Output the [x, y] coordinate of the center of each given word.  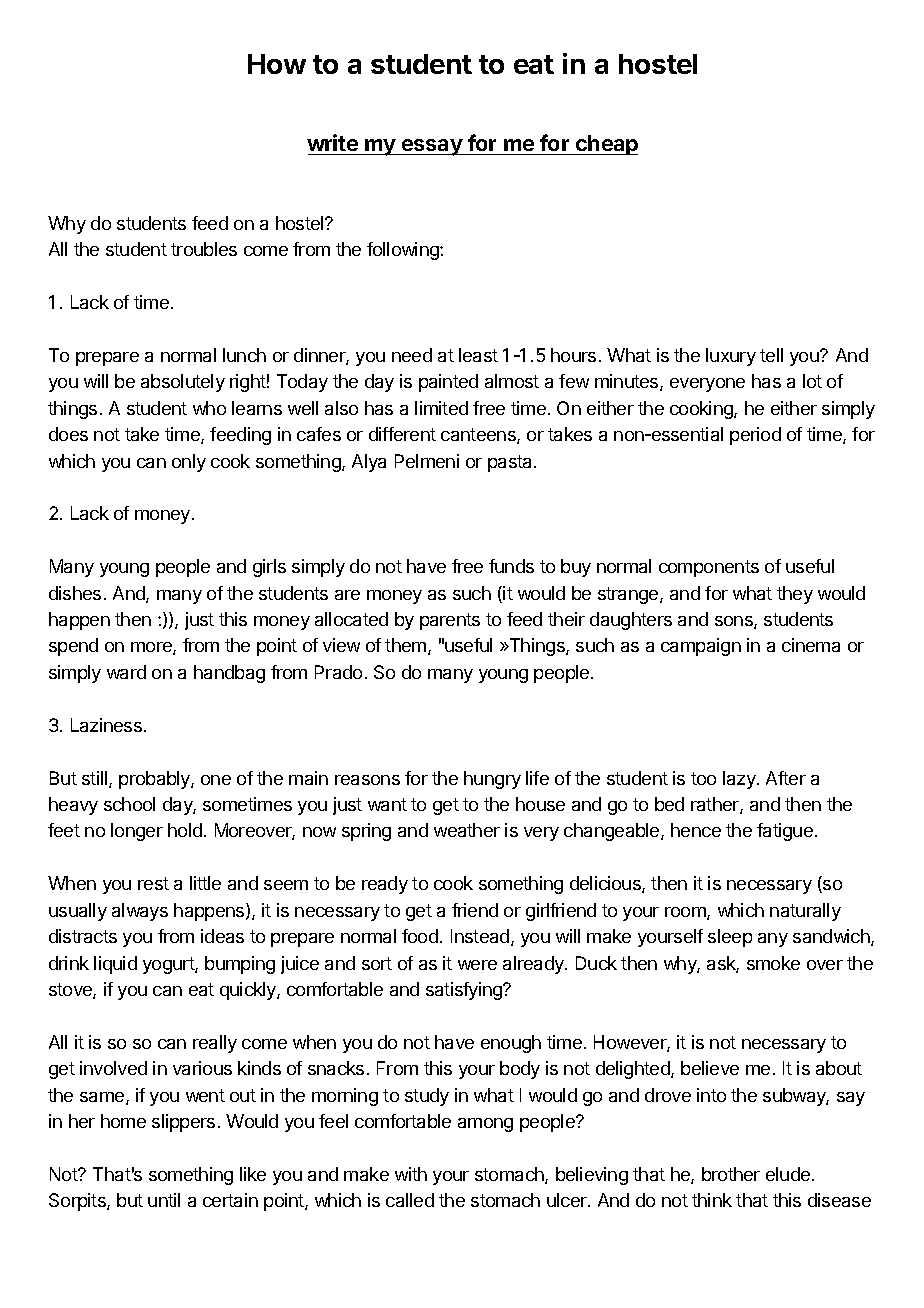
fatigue [785, 832]
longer [137, 832]
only [189, 463]
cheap [606, 145]
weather [467, 830]
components [709, 568]
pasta [511, 463]
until [164, 1200]
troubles [204, 249]
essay [432, 147]
